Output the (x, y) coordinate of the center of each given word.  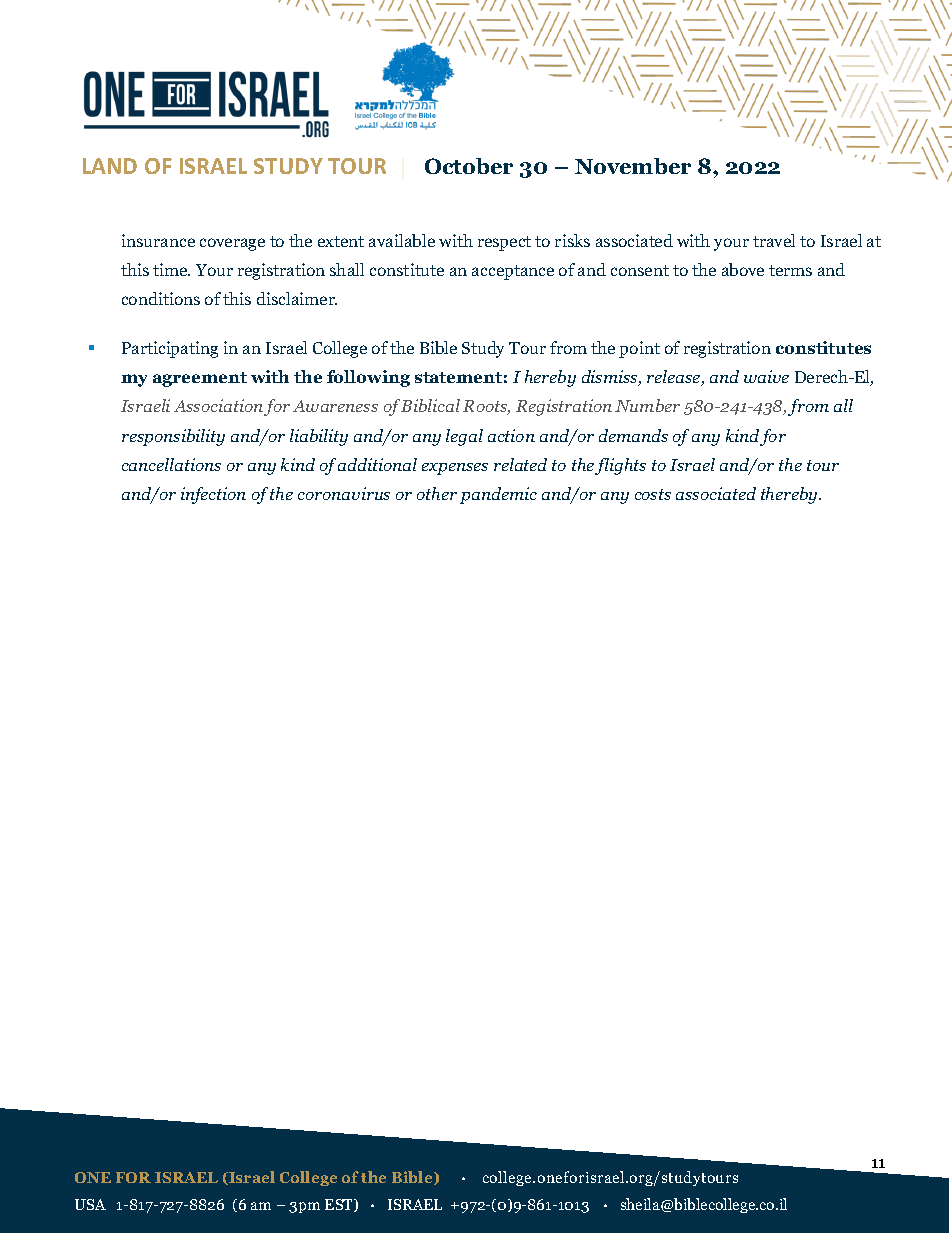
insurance (158, 240)
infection (213, 495)
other (437, 493)
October (469, 166)
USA (90, 1204)
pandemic (498, 495)
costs (653, 494)
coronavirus (344, 493)
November (633, 166)
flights (620, 466)
